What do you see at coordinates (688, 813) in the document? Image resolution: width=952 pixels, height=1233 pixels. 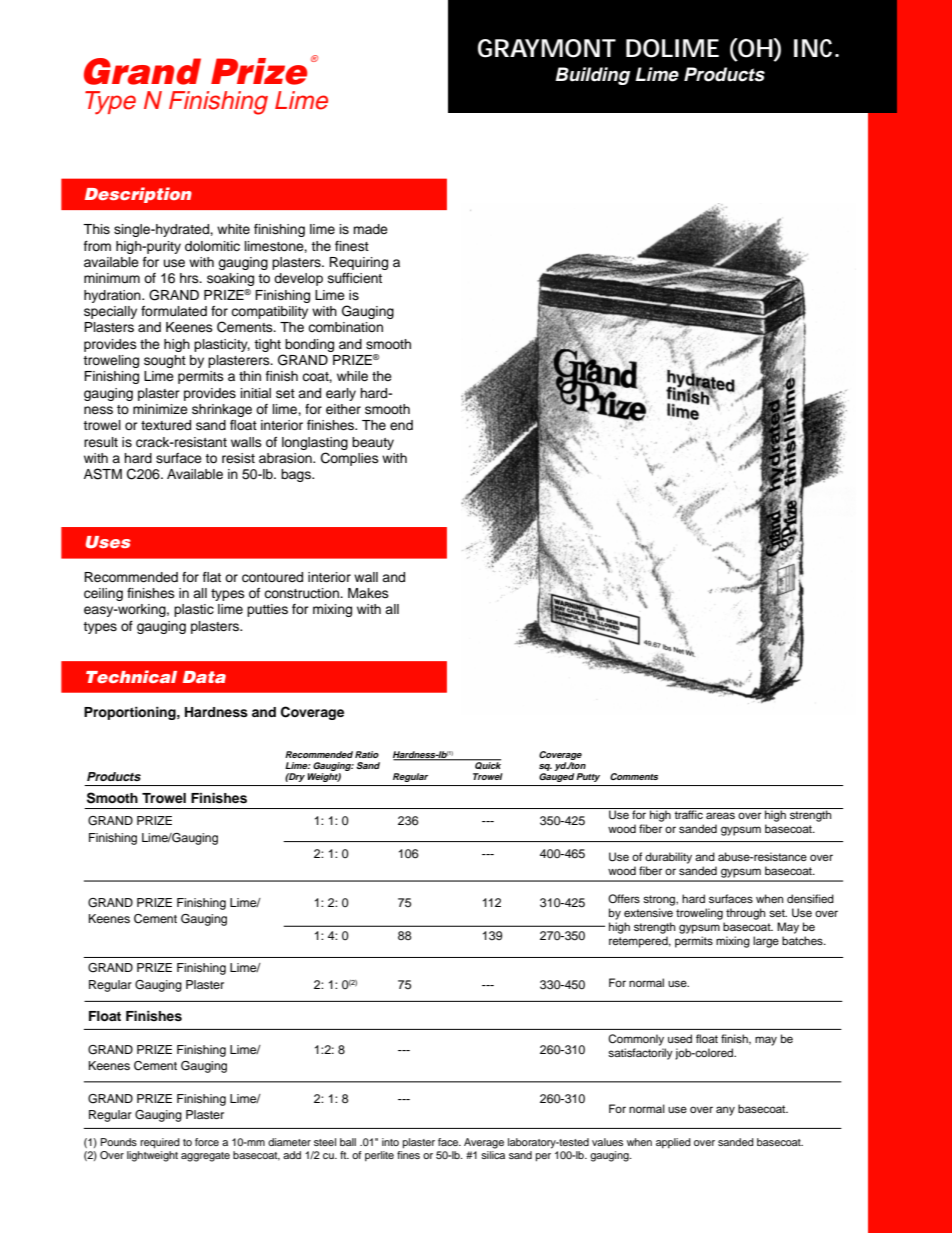 I see `traffic` at bounding box center [688, 813].
